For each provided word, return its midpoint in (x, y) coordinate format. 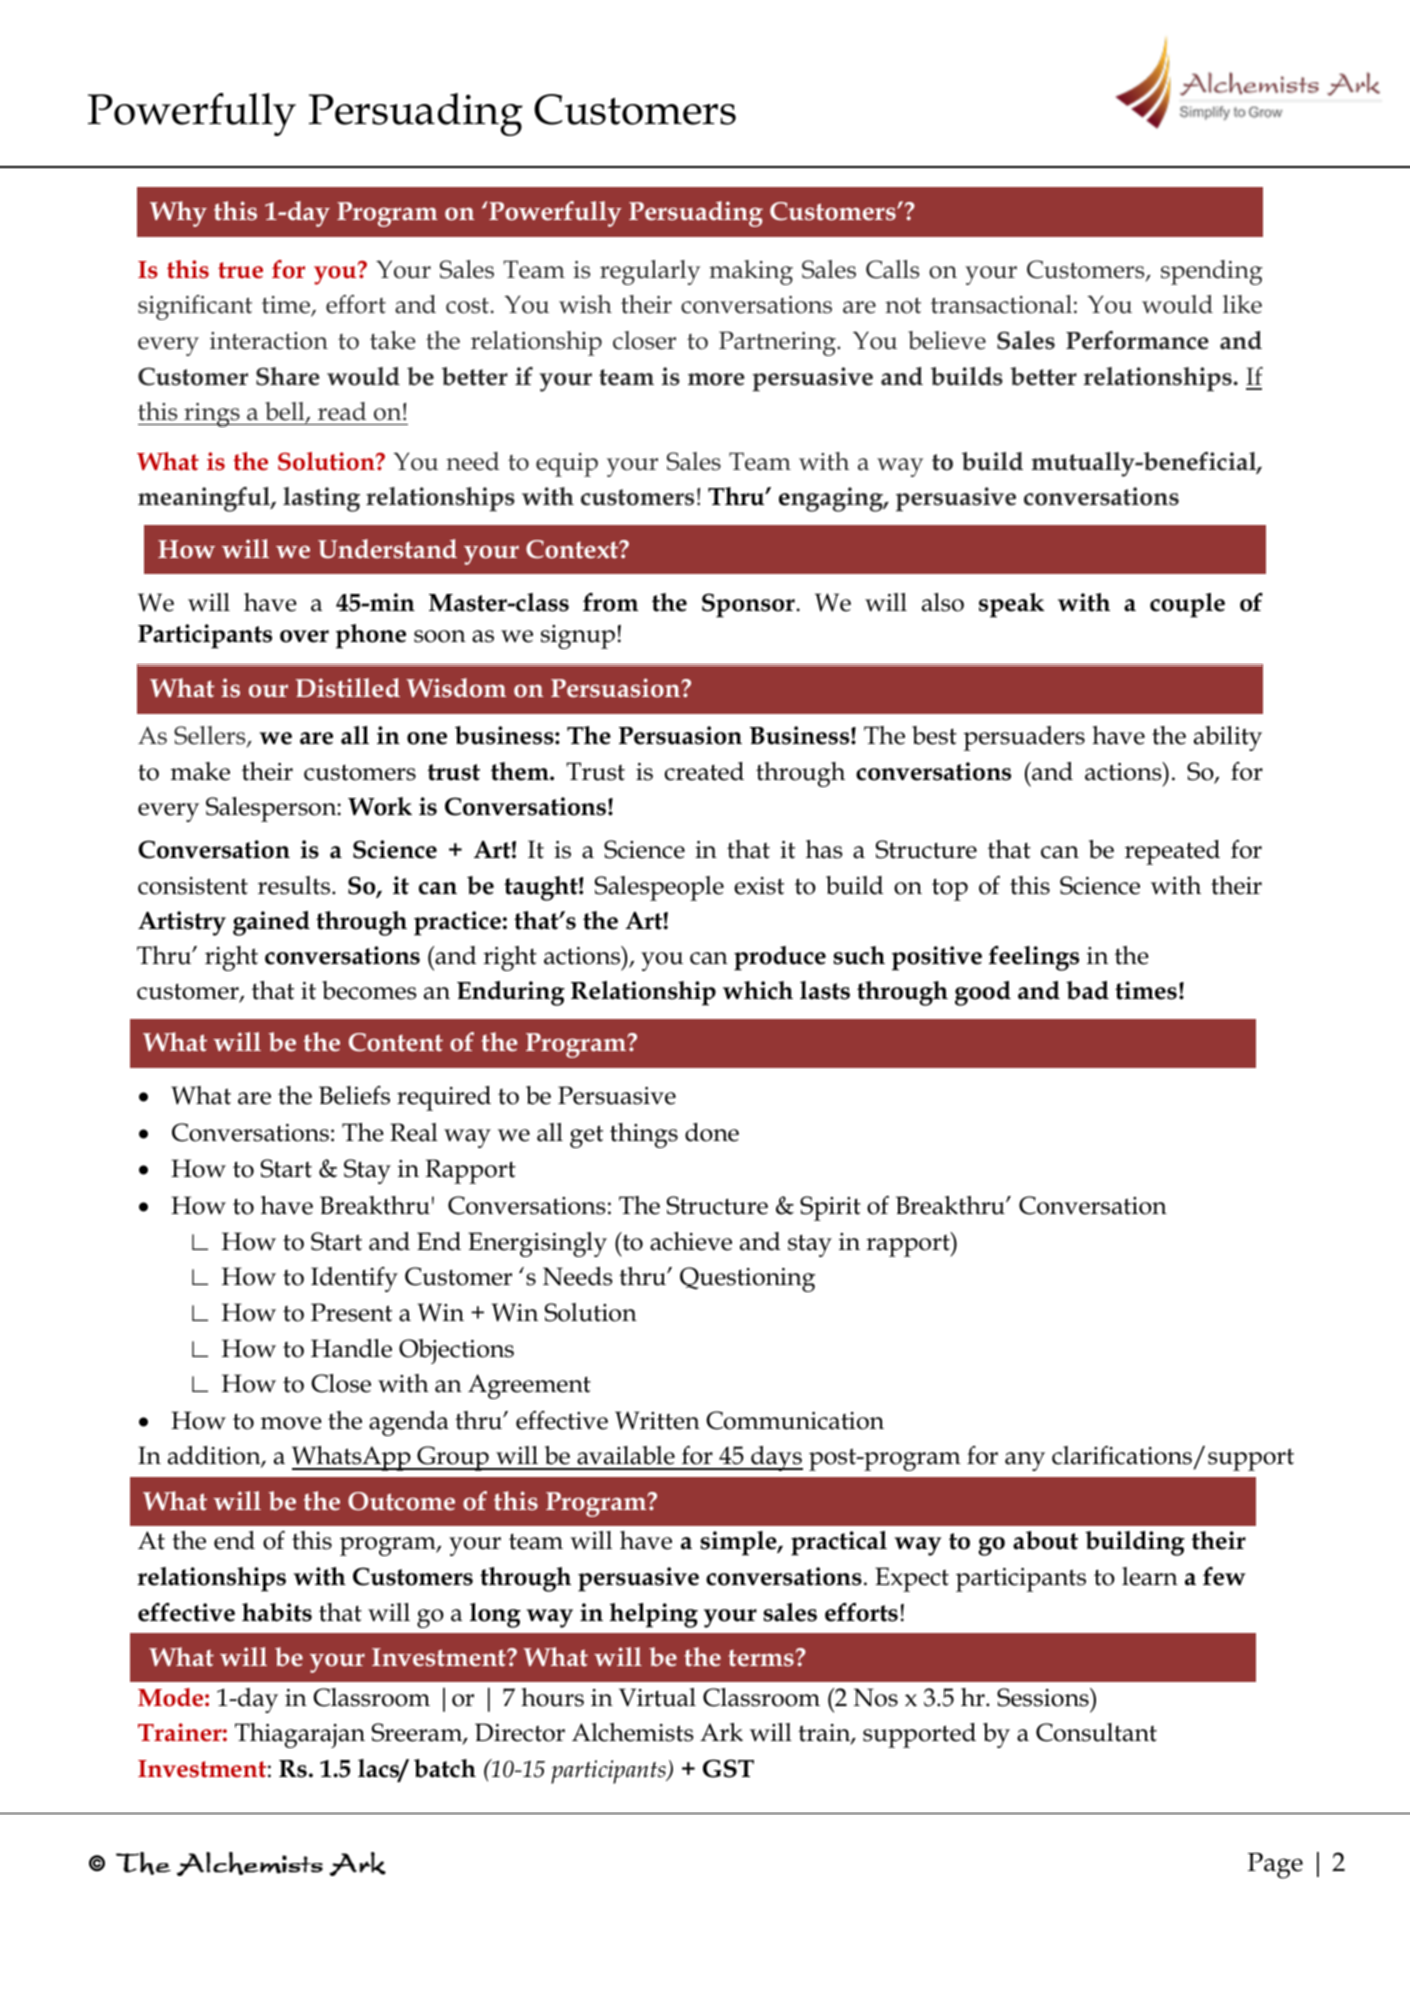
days (776, 1458)
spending (1212, 272)
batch (445, 1768)
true (240, 270)
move (291, 1423)
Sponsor (749, 605)
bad (1087, 990)
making (751, 272)
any (1025, 1461)
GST (728, 1768)
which (758, 990)
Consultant (1096, 1732)
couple (1187, 605)
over (304, 636)
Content (396, 1042)
